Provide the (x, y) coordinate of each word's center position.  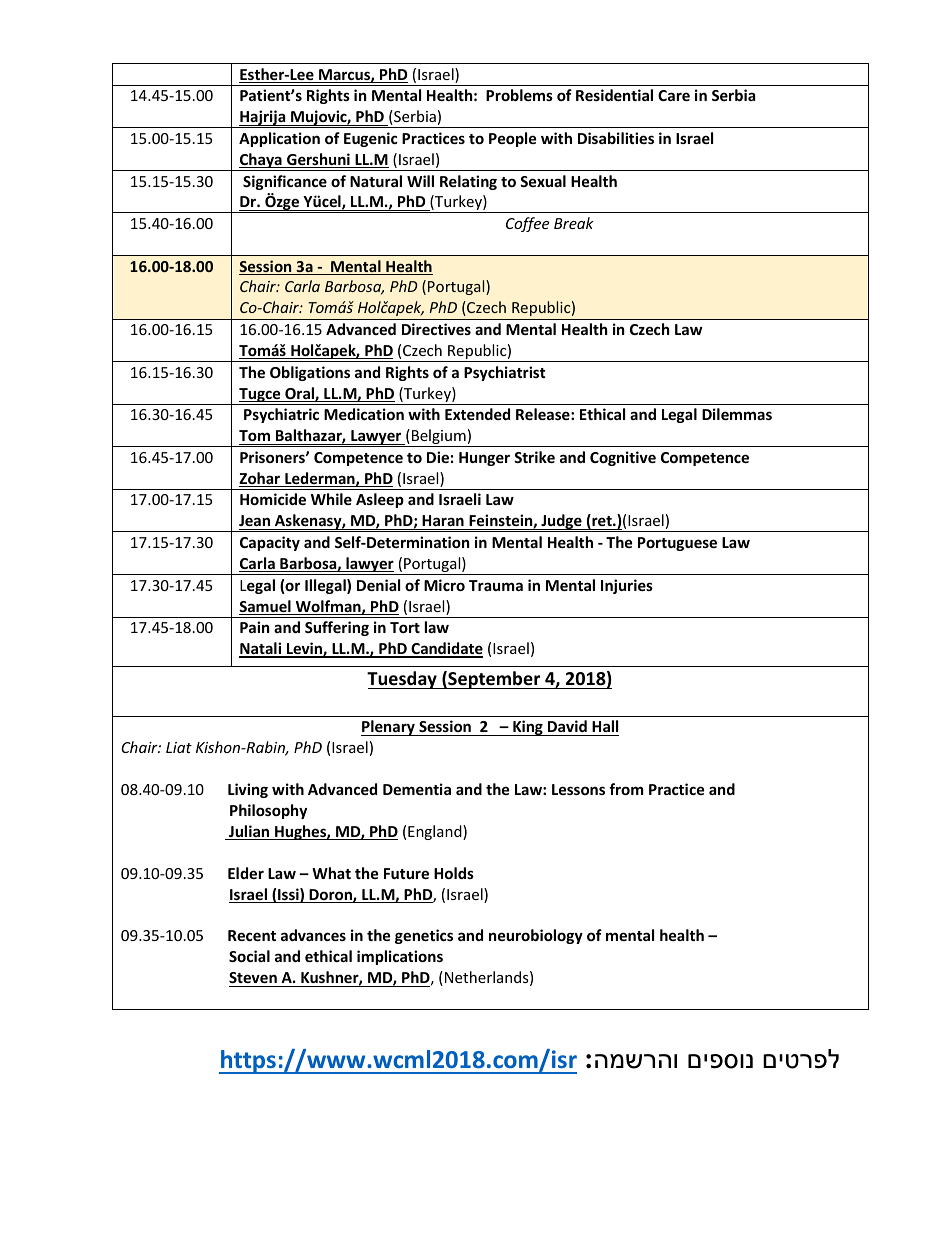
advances (313, 935)
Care (674, 95)
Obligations (310, 373)
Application (279, 139)
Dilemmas (737, 414)
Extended (477, 414)
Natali (261, 649)
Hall (604, 728)
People (513, 139)
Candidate (446, 649)
